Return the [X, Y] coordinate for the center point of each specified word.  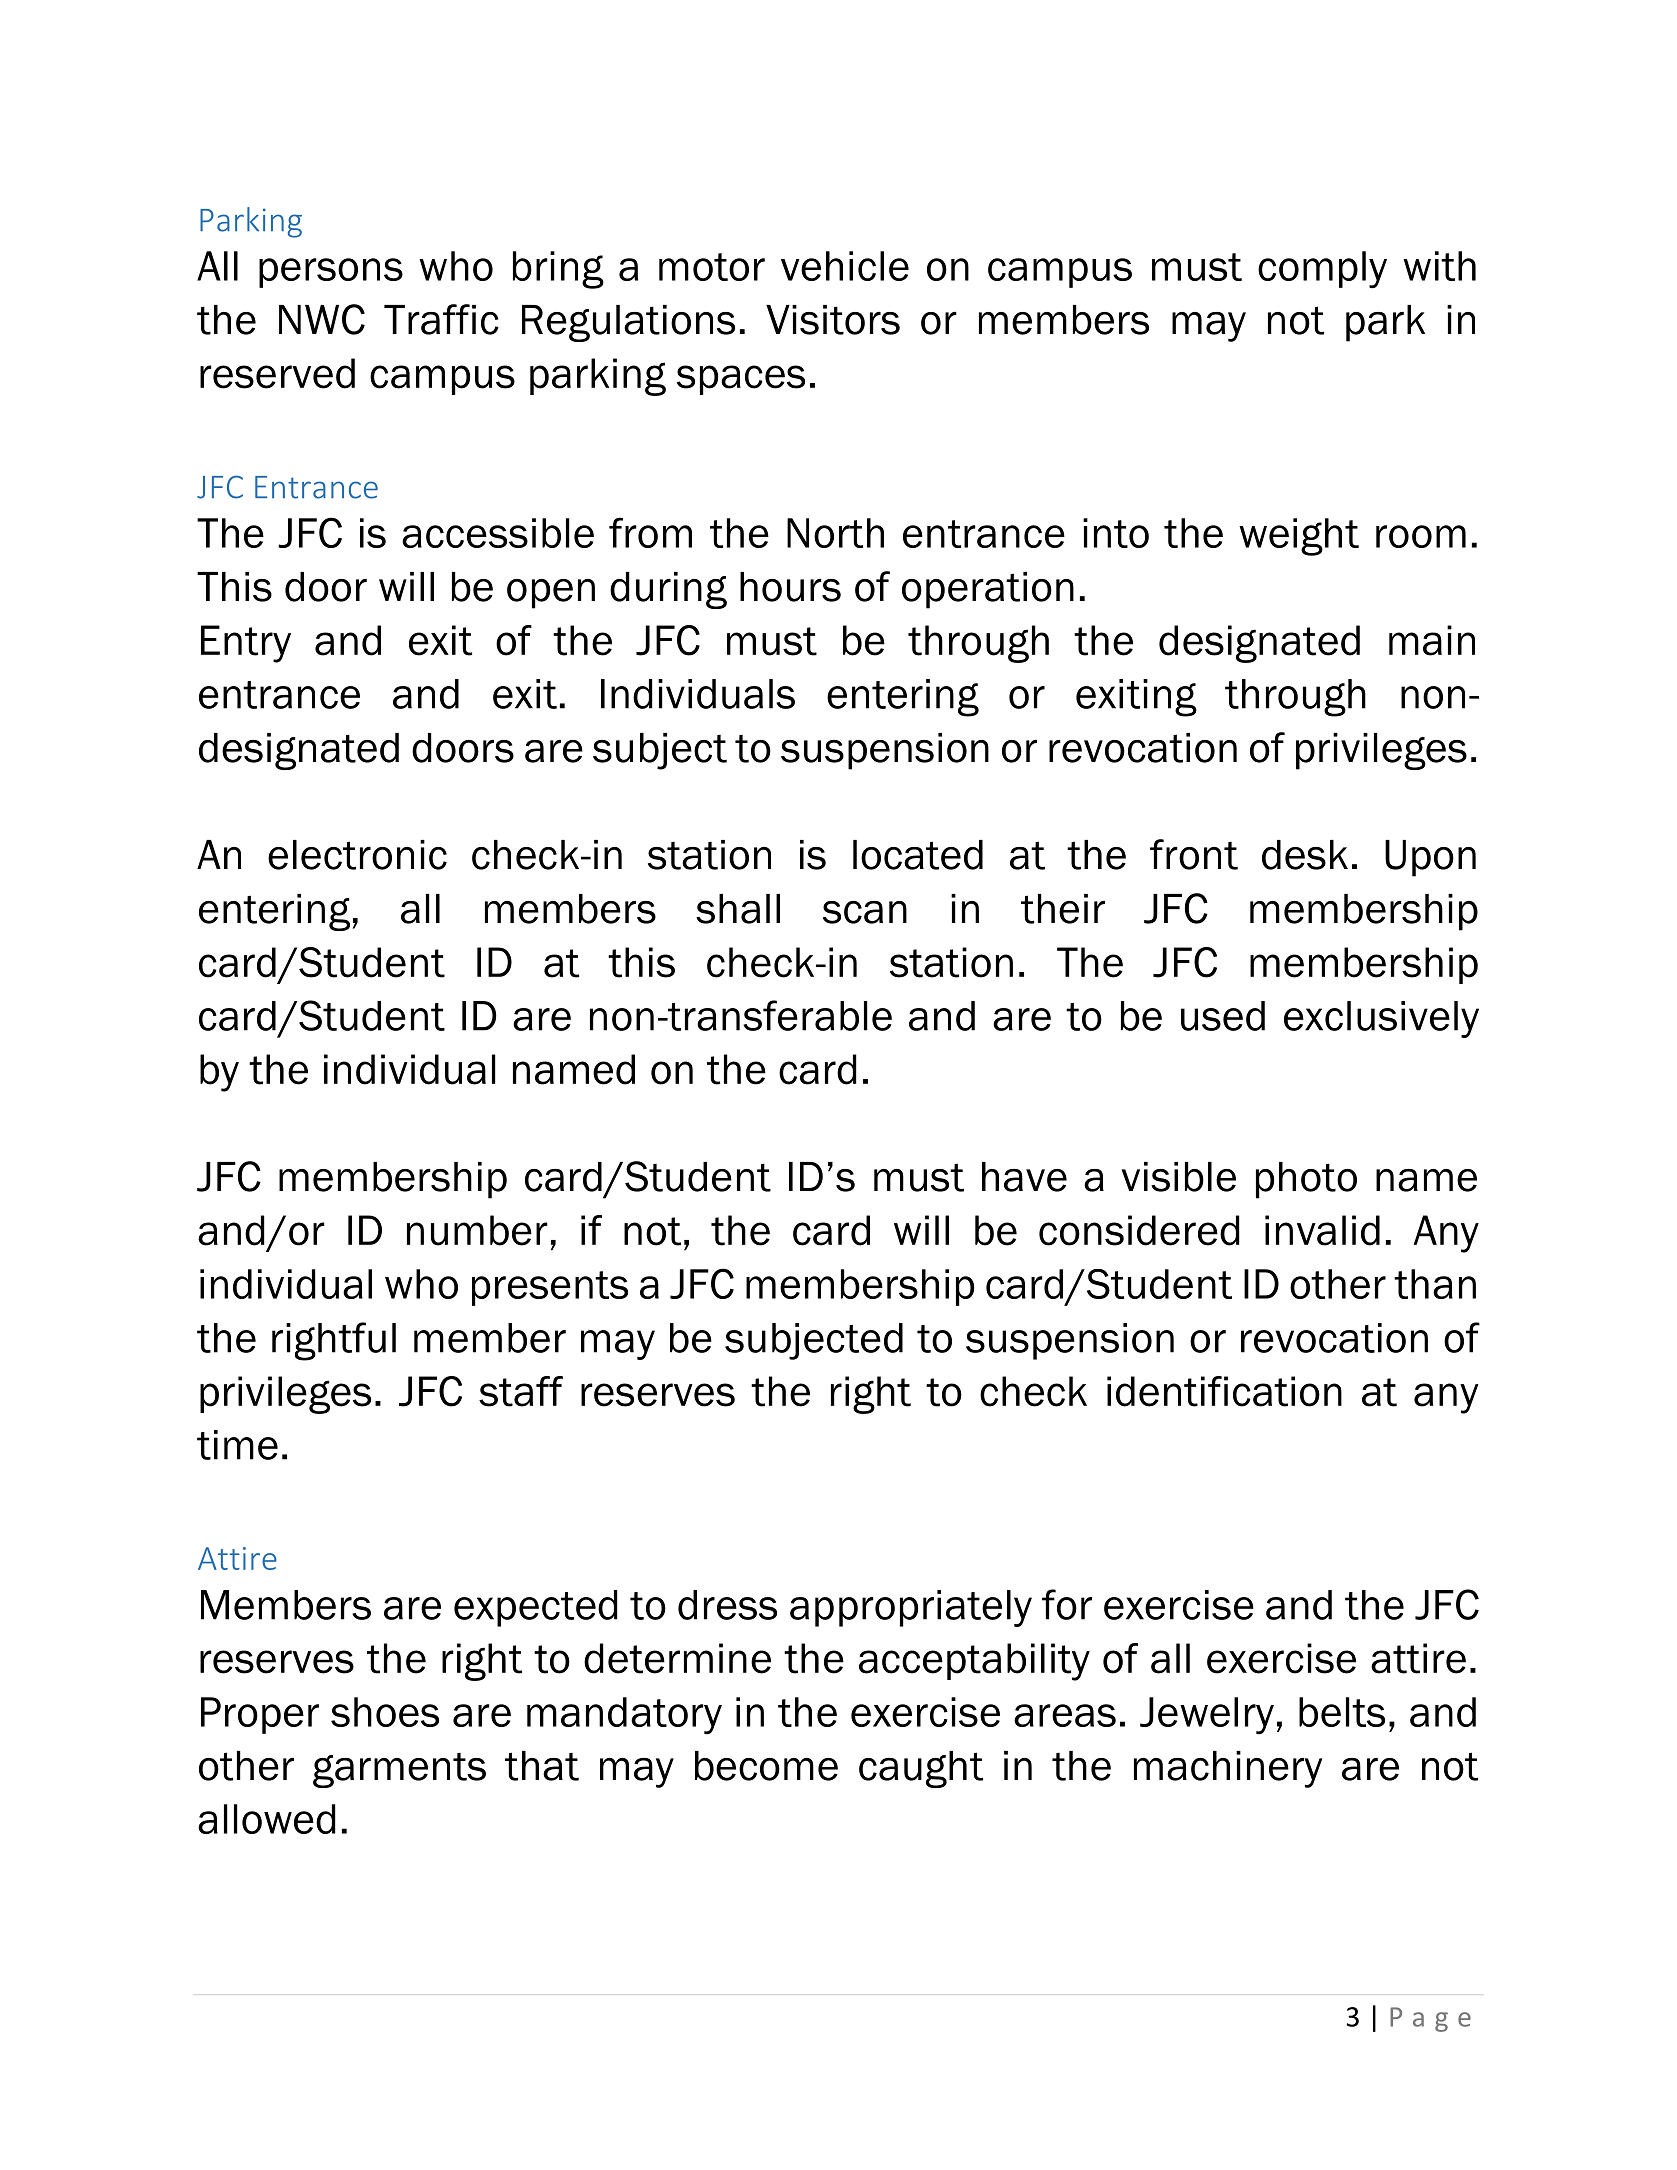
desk [1305, 855]
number [477, 1230]
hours [790, 587]
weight [1299, 537]
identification [1224, 1391]
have [1024, 1177]
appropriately [911, 1608]
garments [399, 1770]
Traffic [441, 319]
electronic [357, 855]
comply [1322, 270]
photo [1306, 1180]
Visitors [833, 320]
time [237, 1445]
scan [865, 912]
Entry [246, 644]
